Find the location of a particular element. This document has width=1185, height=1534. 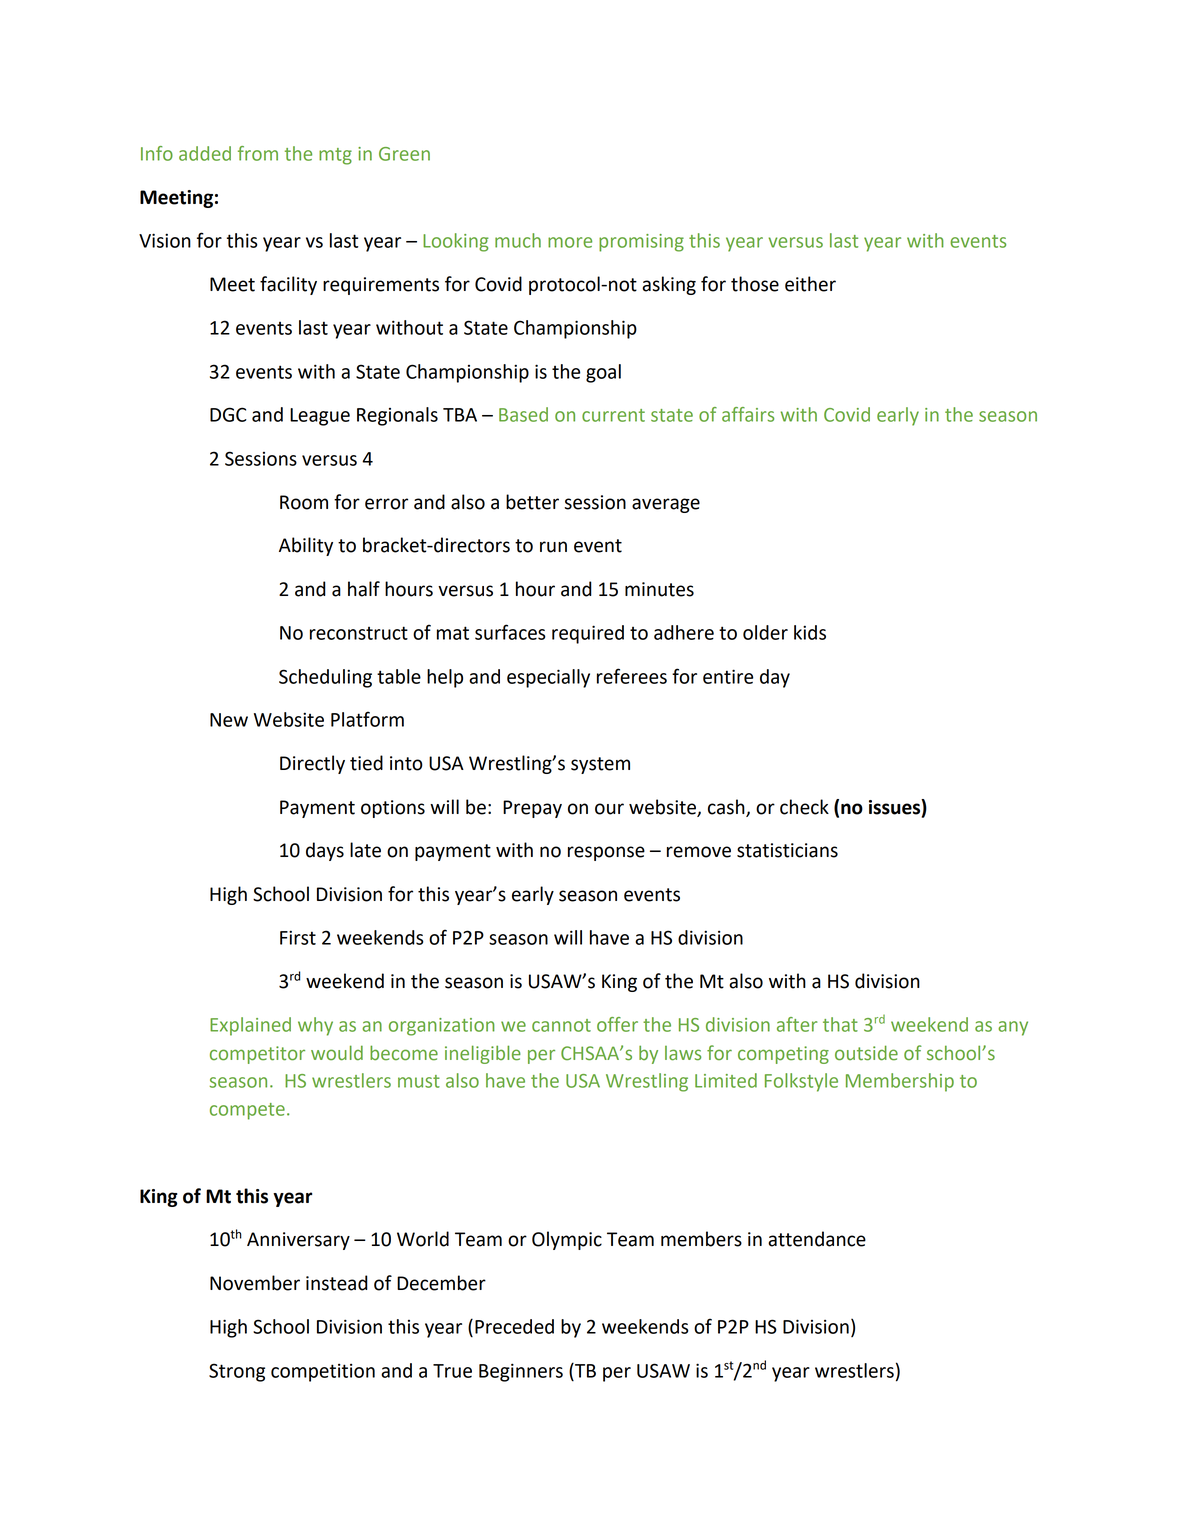

either is located at coordinates (810, 284).
